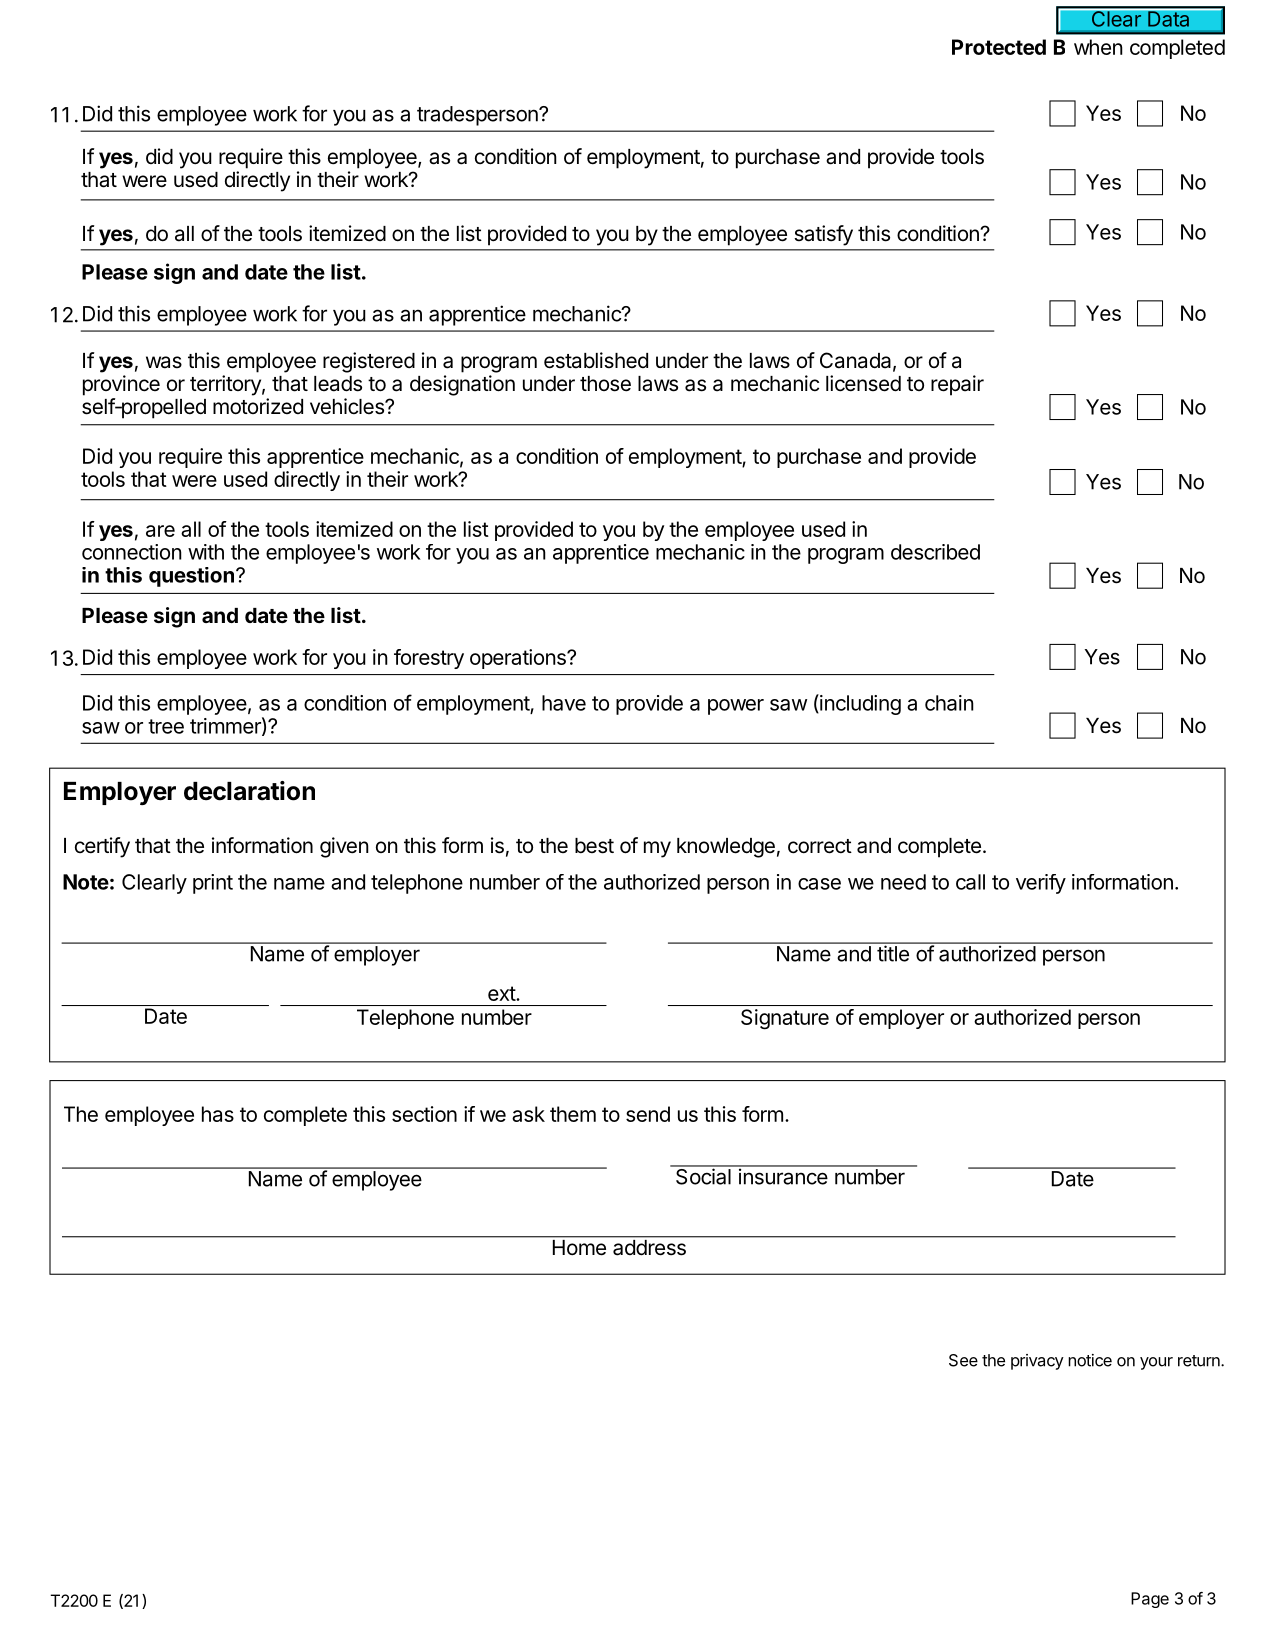 Image resolution: width=1275 pixels, height=1649 pixels. Describe the element at coordinates (424, 1114) in the image. I see `section` at that location.
